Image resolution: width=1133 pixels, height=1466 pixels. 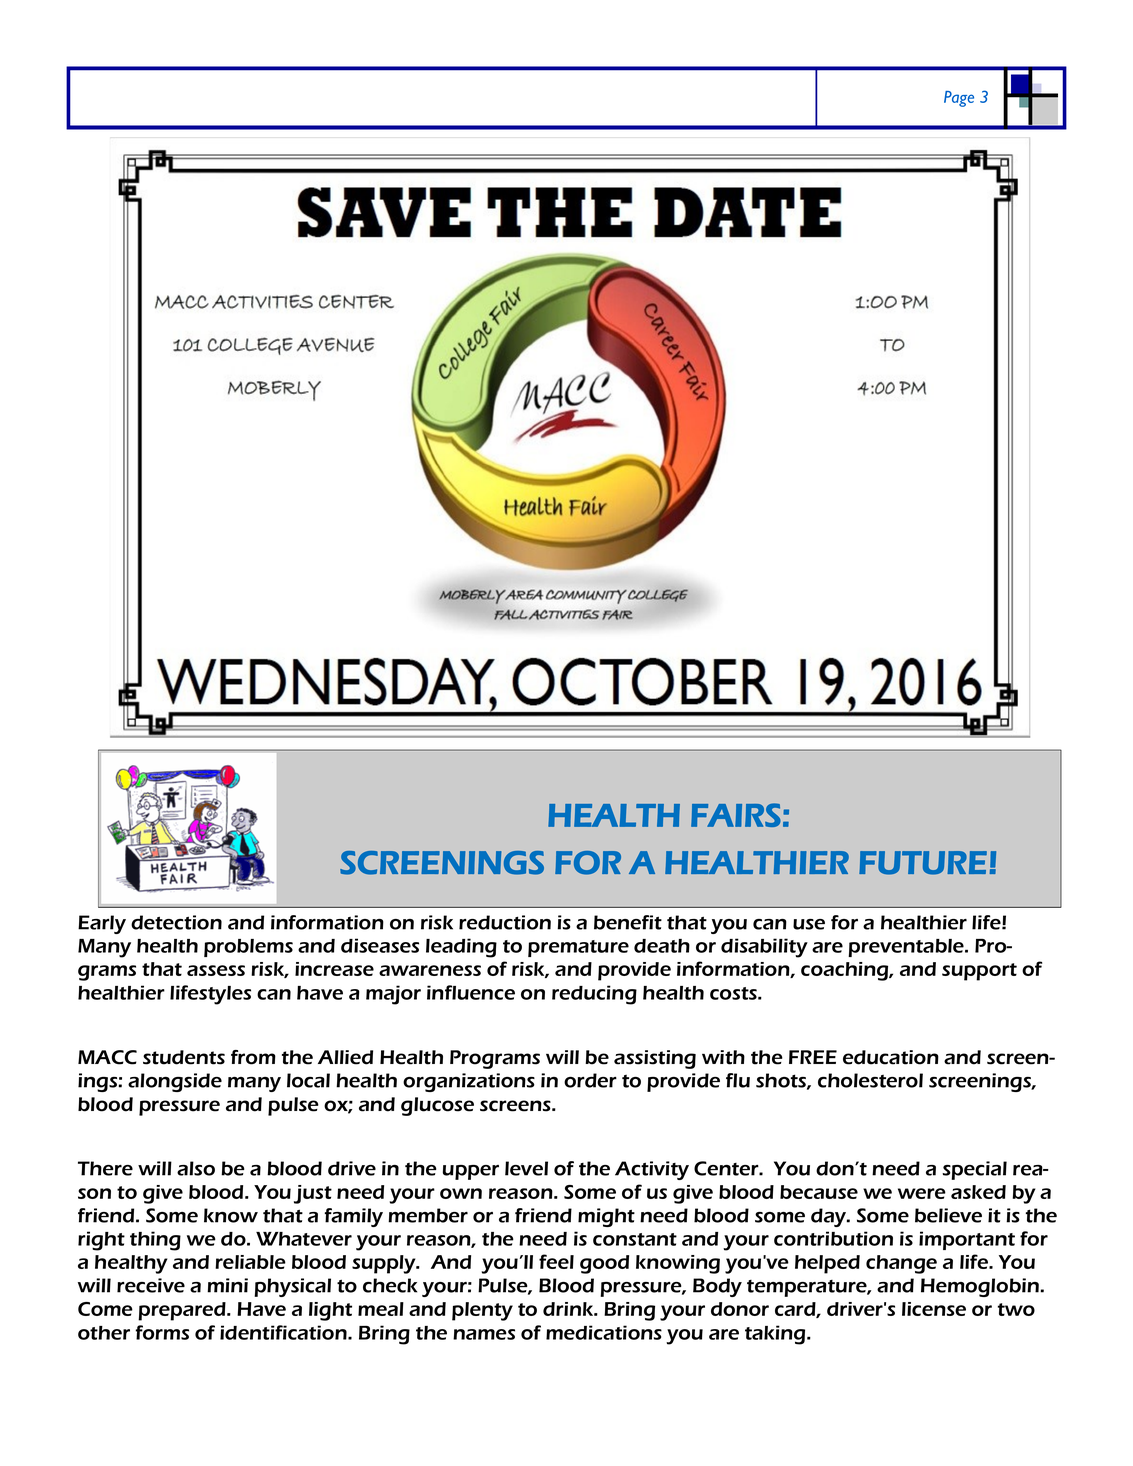 What do you see at coordinates (248, 948) in the screenshot?
I see `problems` at bounding box center [248, 948].
